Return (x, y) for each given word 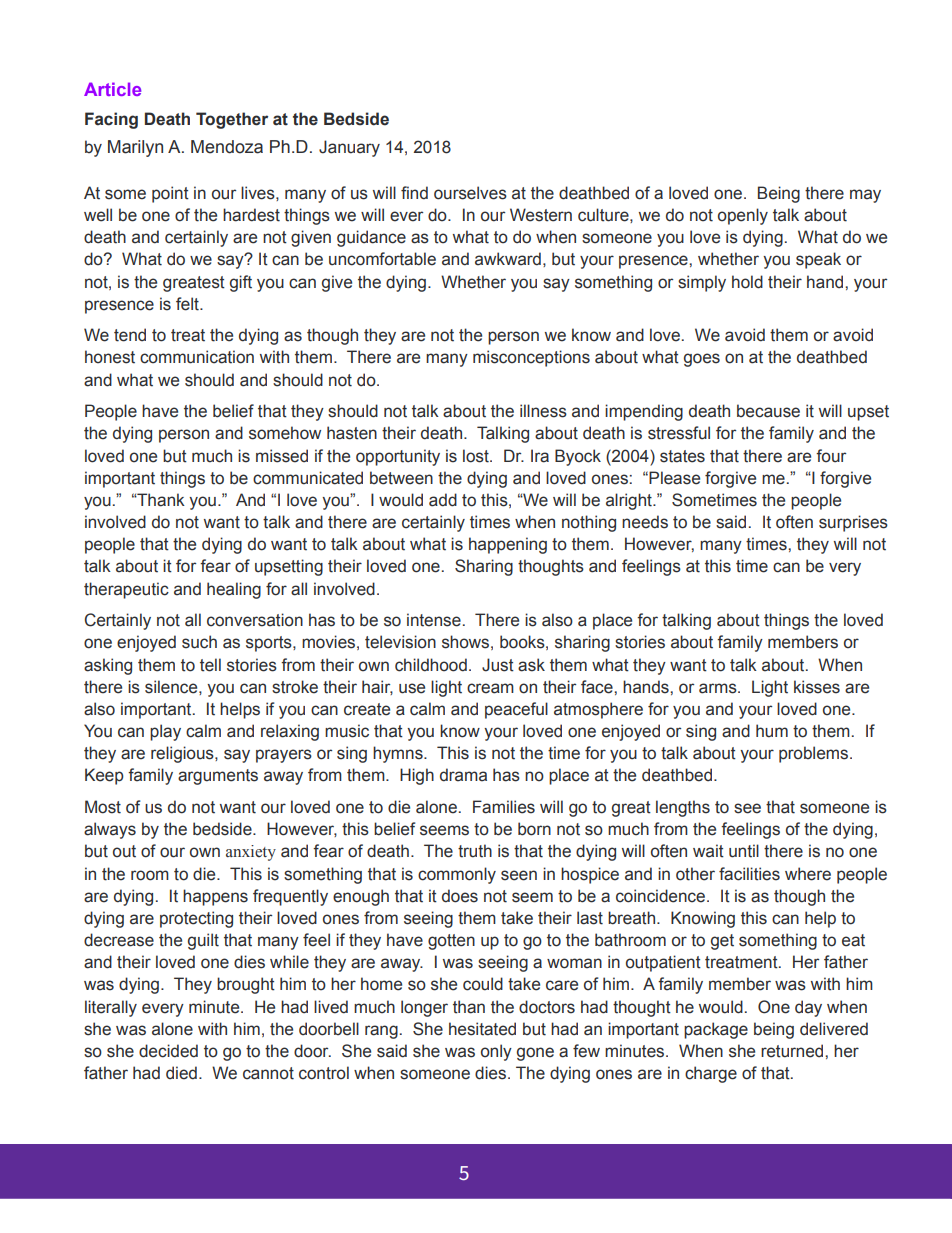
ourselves (470, 193)
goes (702, 360)
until (744, 851)
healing (234, 590)
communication (197, 357)
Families (504, 807)
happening (508, 545)
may (865, 196)
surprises (853, 523)
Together (232, 120)
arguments (218, 777)
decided (168, 1051)
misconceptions (531, 358)
